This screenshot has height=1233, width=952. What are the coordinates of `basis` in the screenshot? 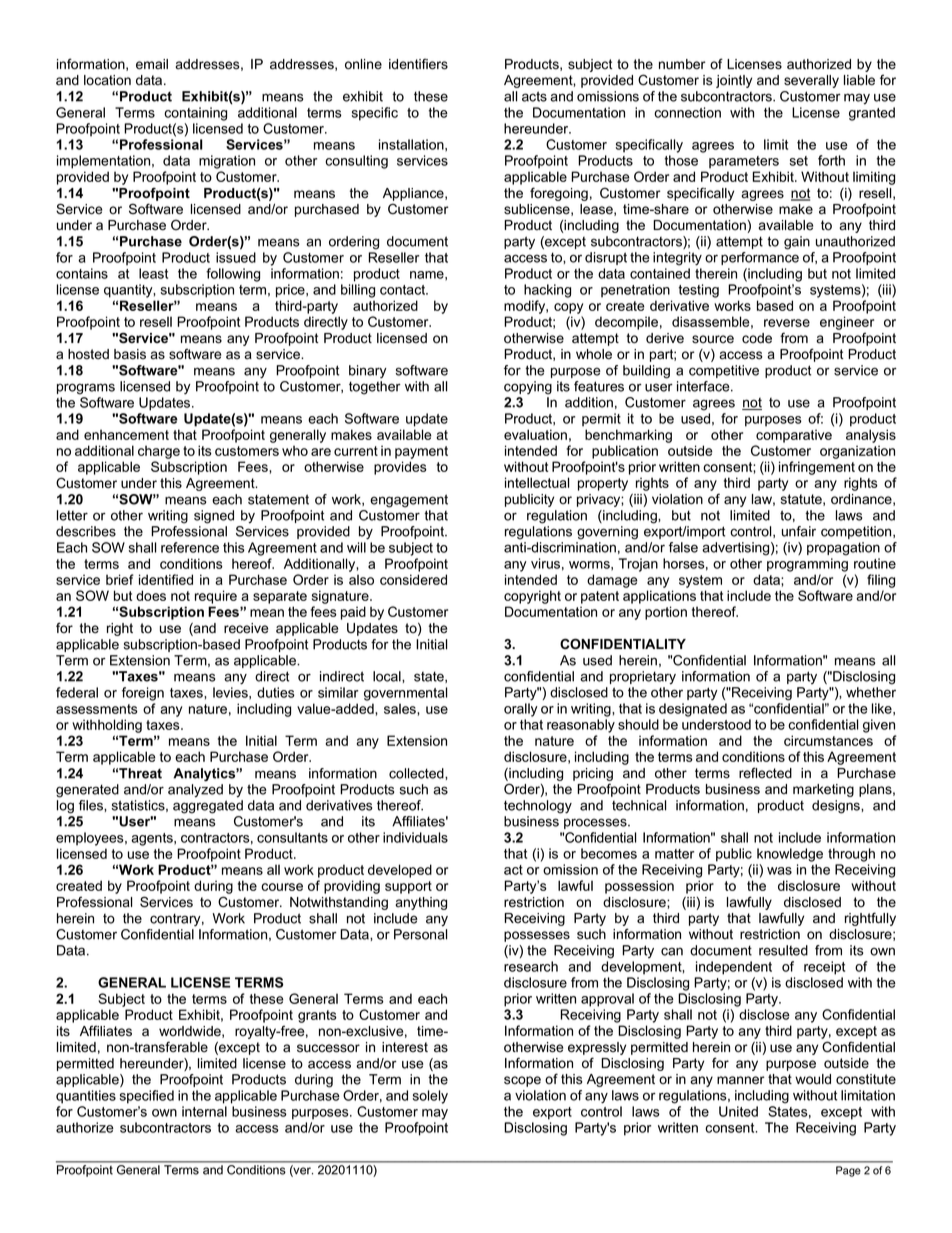 It's located at (130, 354).
